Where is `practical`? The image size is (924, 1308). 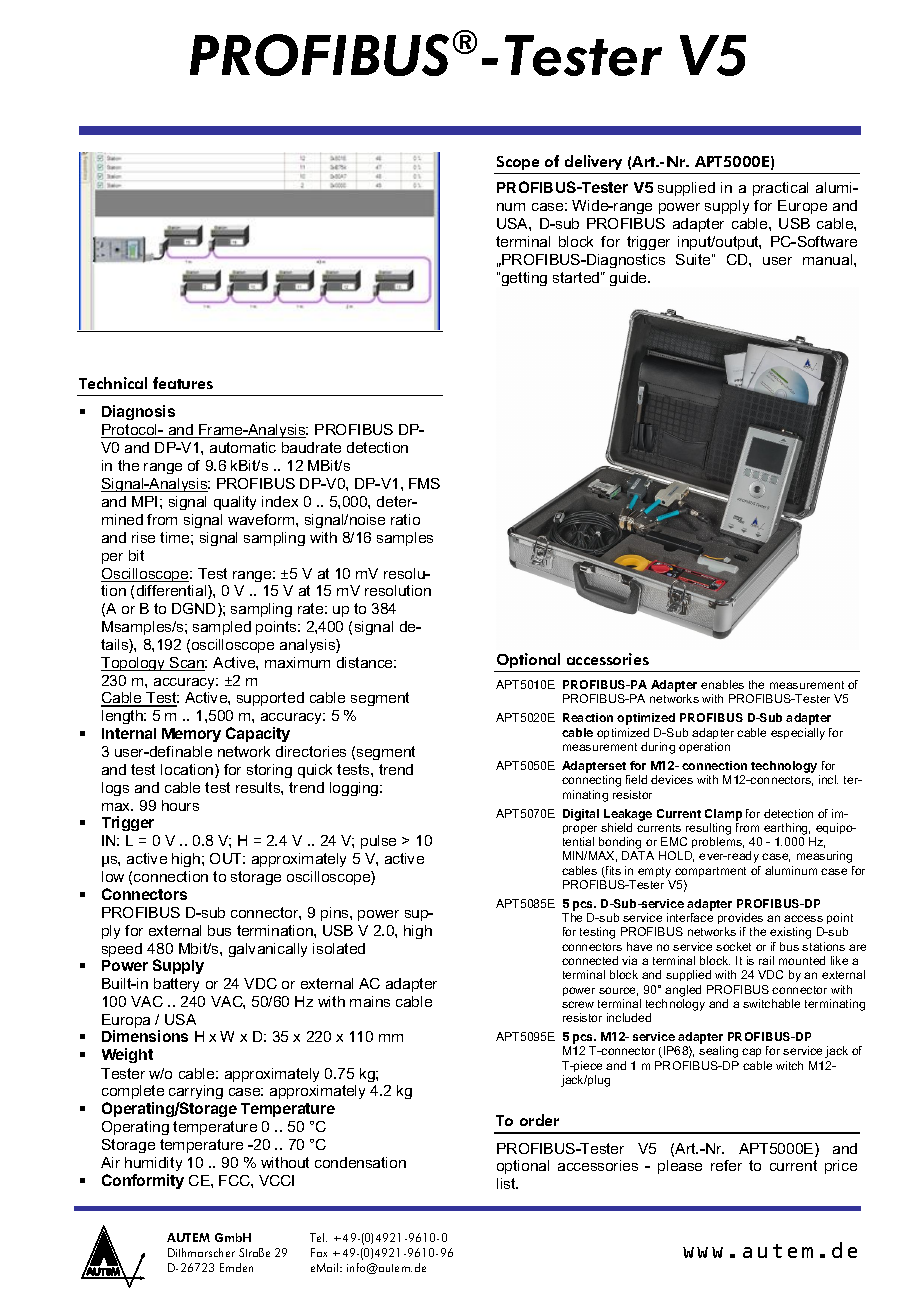
practical is located at coordinates (780, 189).
